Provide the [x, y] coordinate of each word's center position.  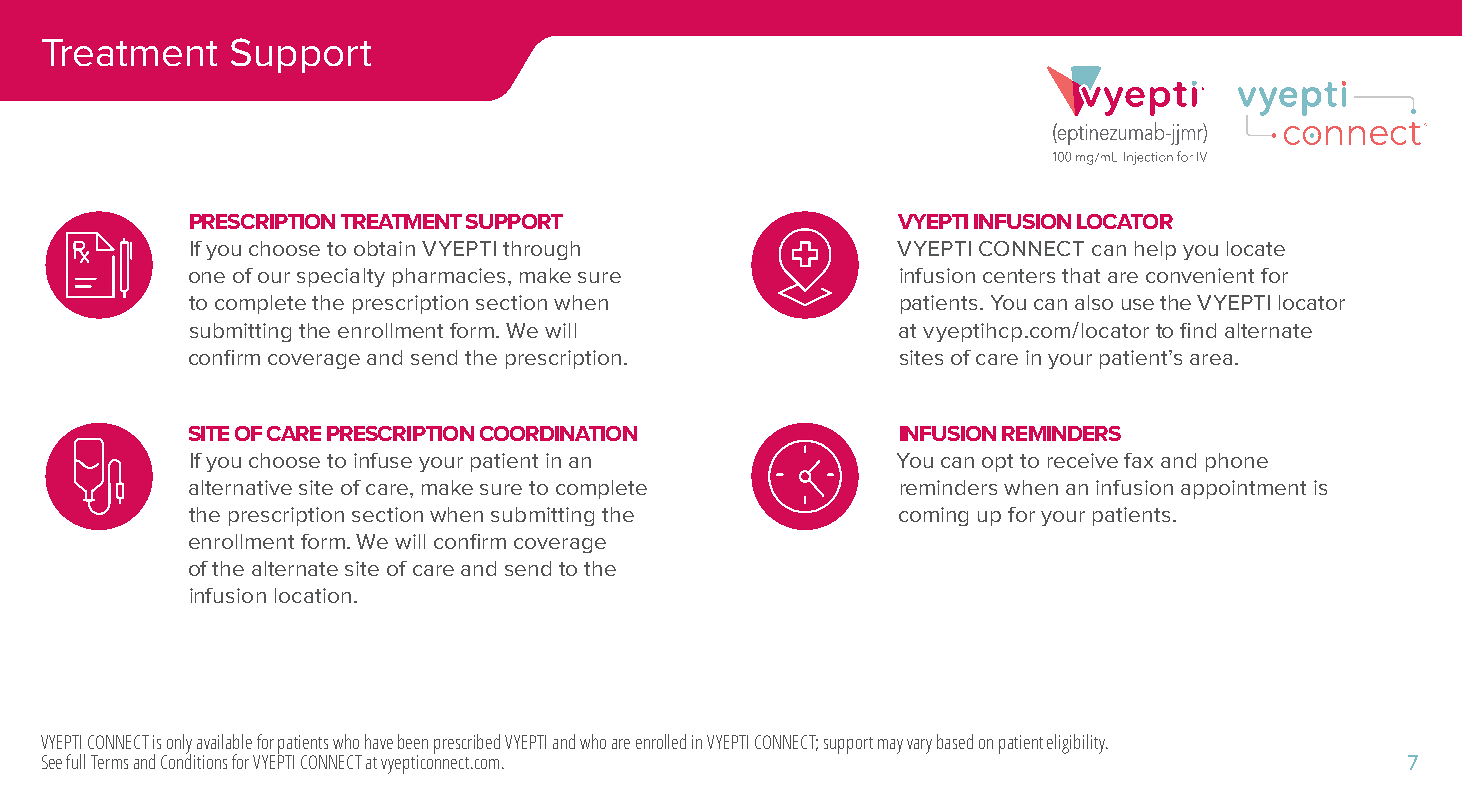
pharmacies [449, 277]
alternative [240, 487]
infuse [383, 460]
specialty [341, 277]
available [224, 741]
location [313, 595]
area [1211, 359]
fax [1138, 460]
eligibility [1077, 744]
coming [933, 516]
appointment [1243, 489]
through [541, 250]
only [180, 745]
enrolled [661, 741]
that [1081, 275]
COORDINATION [558, 433]
